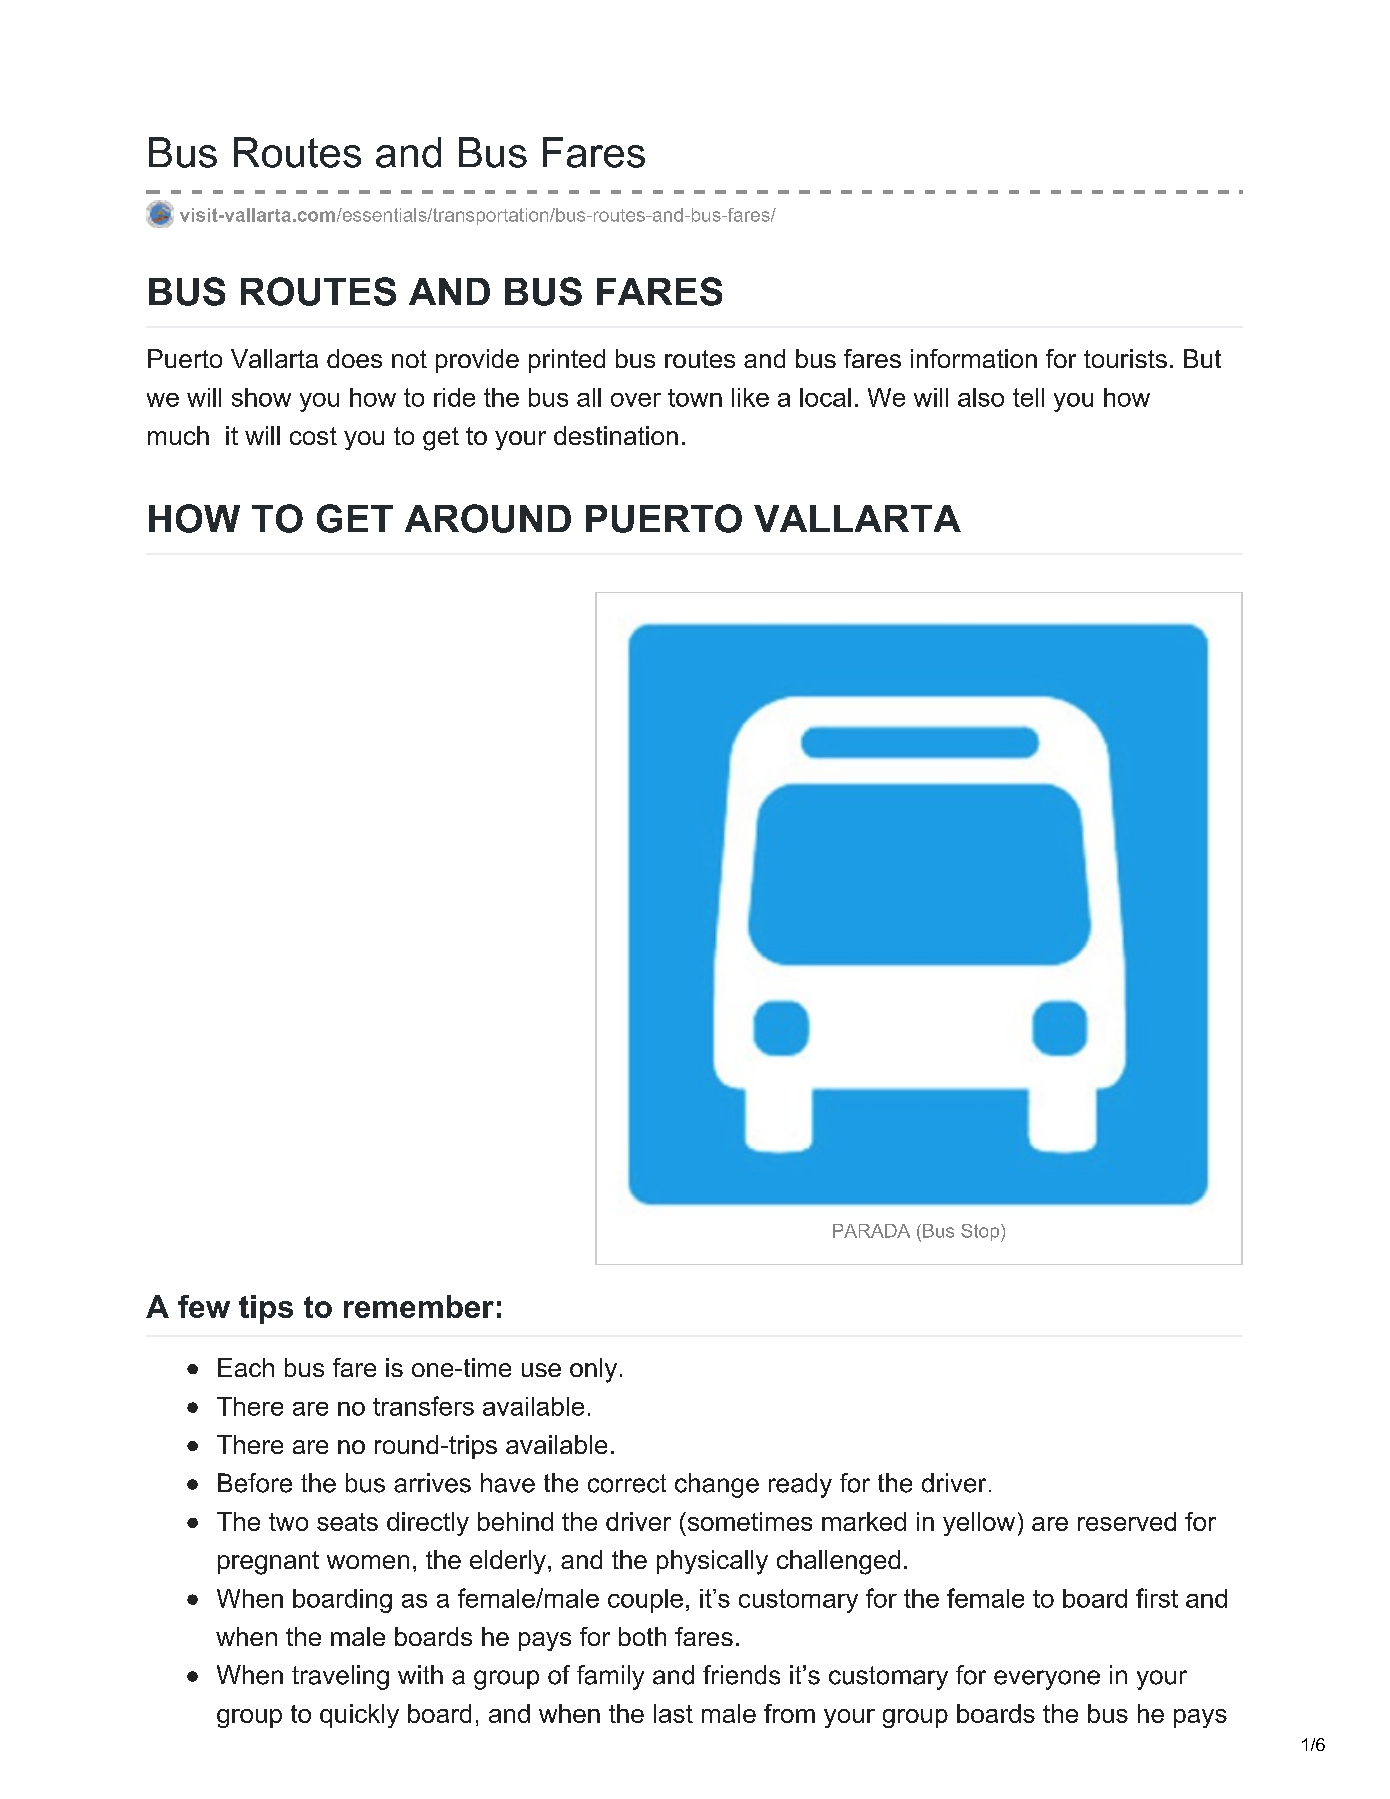  I want to click on tell, so click(1028, 397).
